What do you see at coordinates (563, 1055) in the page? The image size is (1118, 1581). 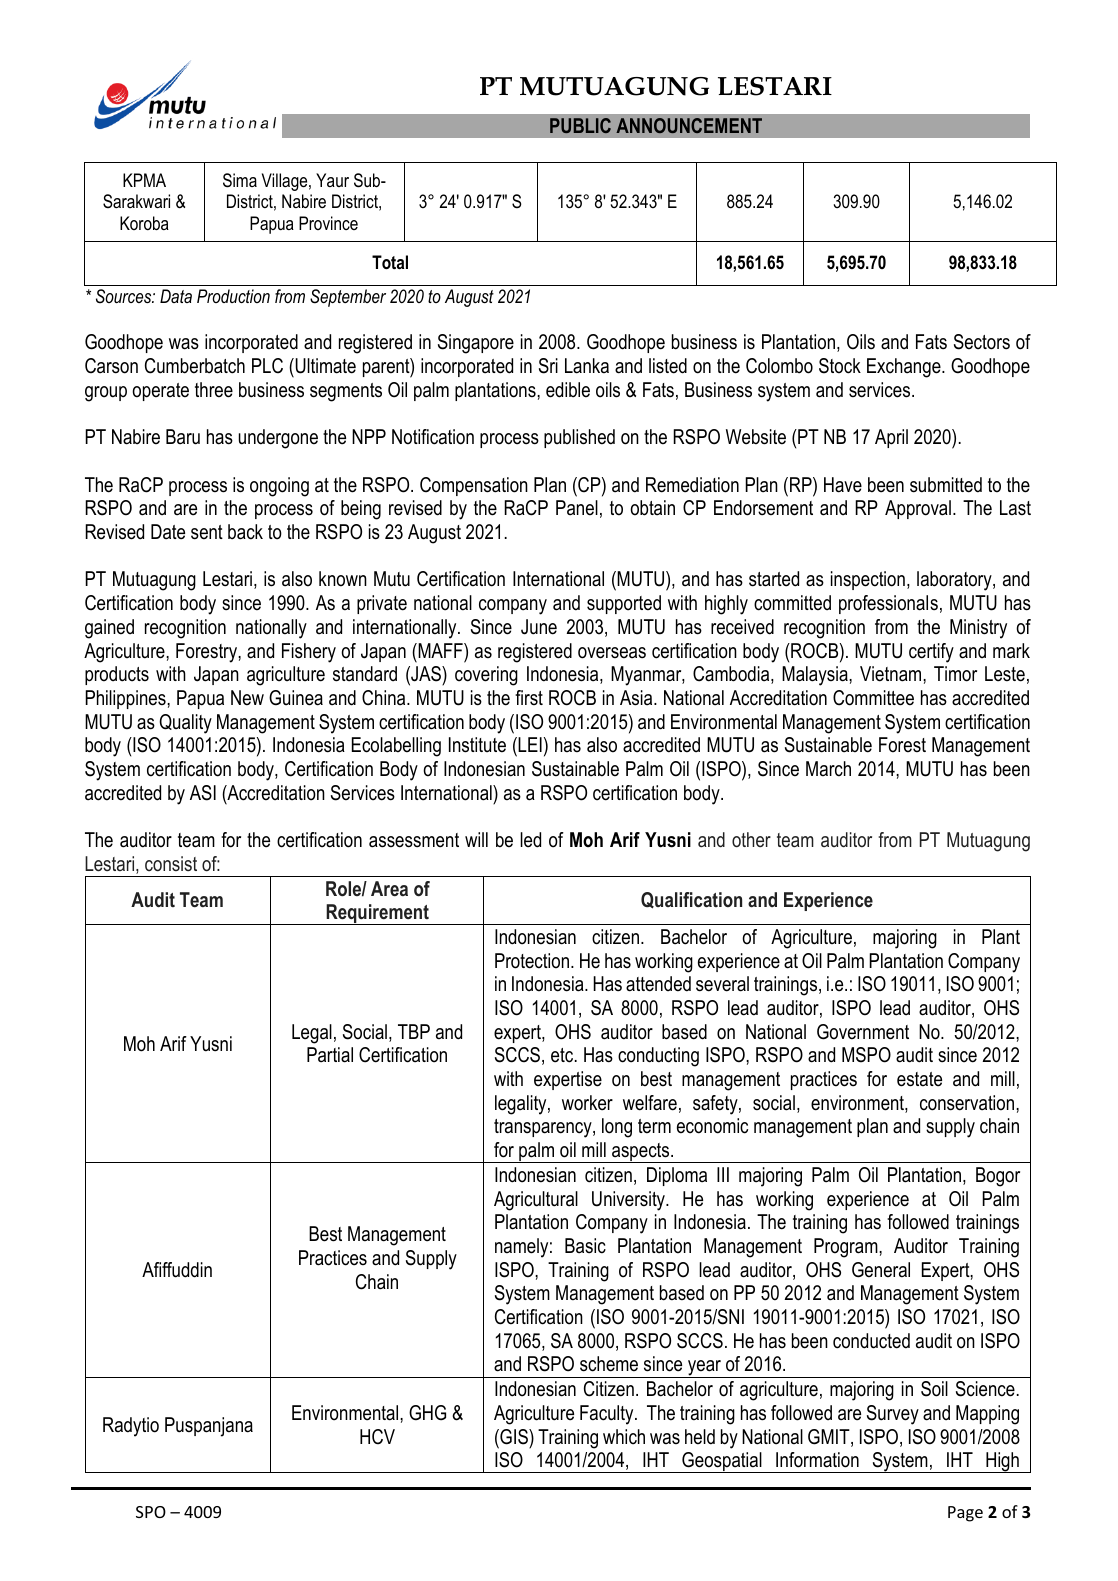 I see `etc` at bounding box center [563, 1055].
